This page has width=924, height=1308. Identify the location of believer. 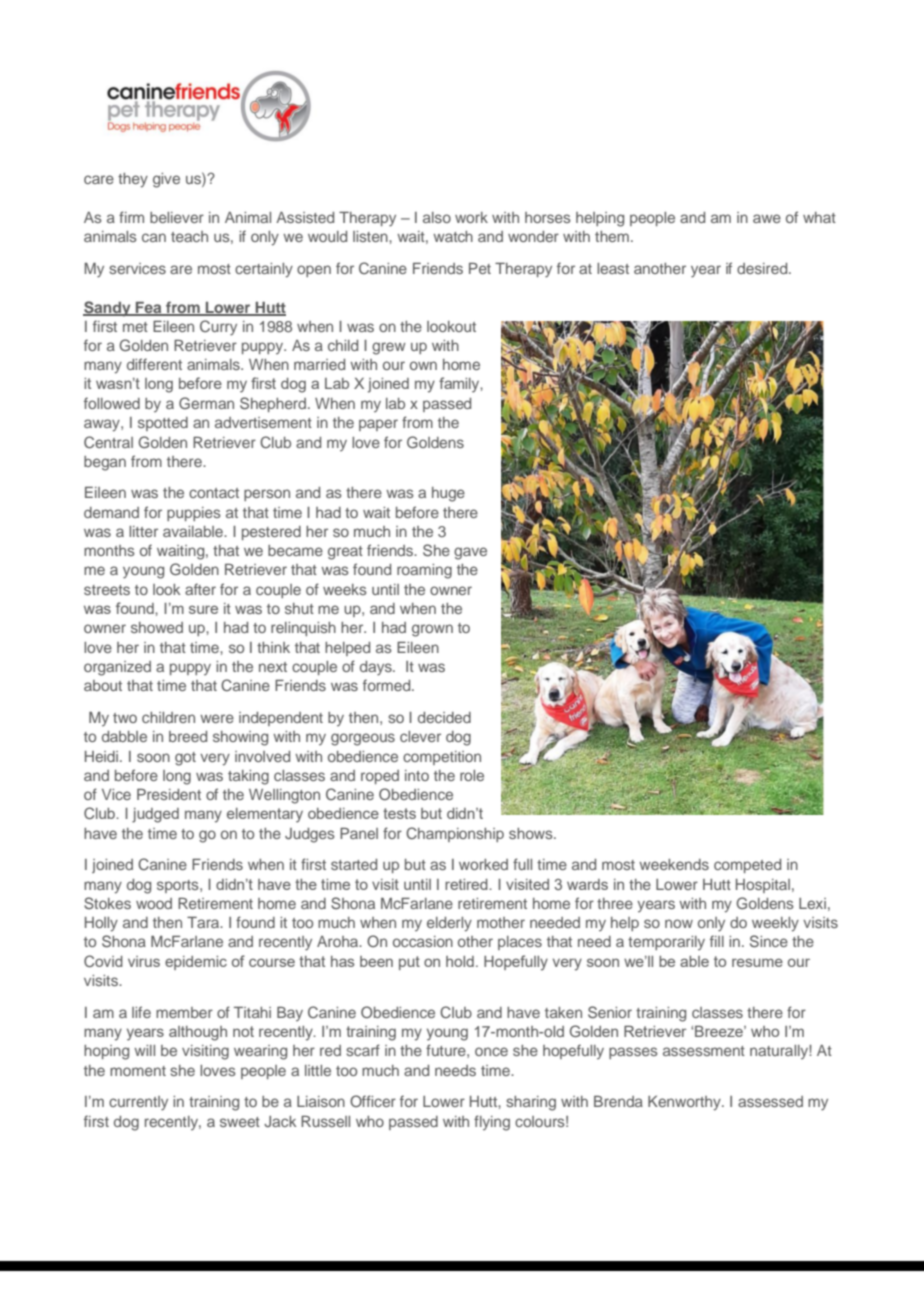
(177, 217).
